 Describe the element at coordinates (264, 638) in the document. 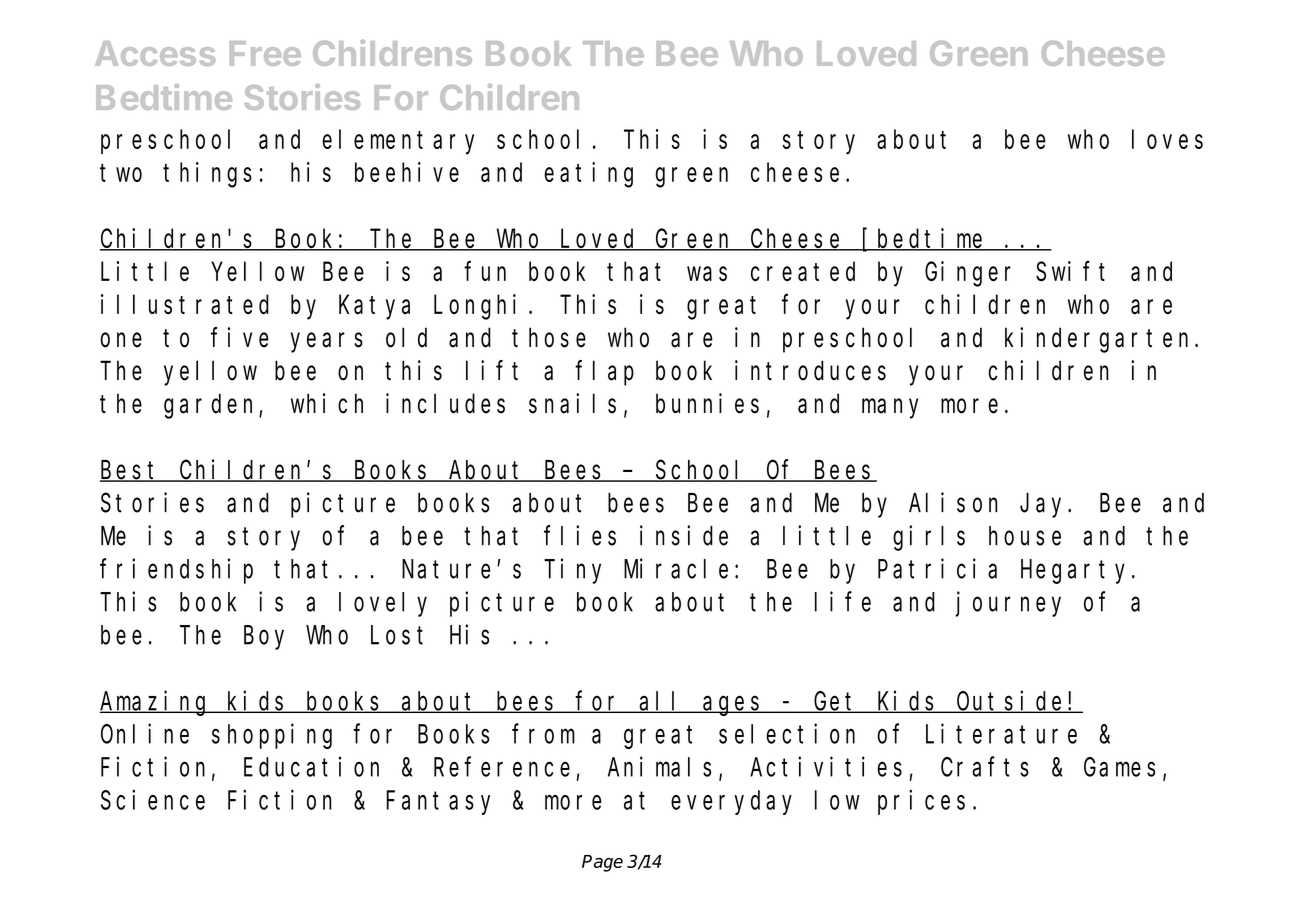

I see `Boy` at that location.
